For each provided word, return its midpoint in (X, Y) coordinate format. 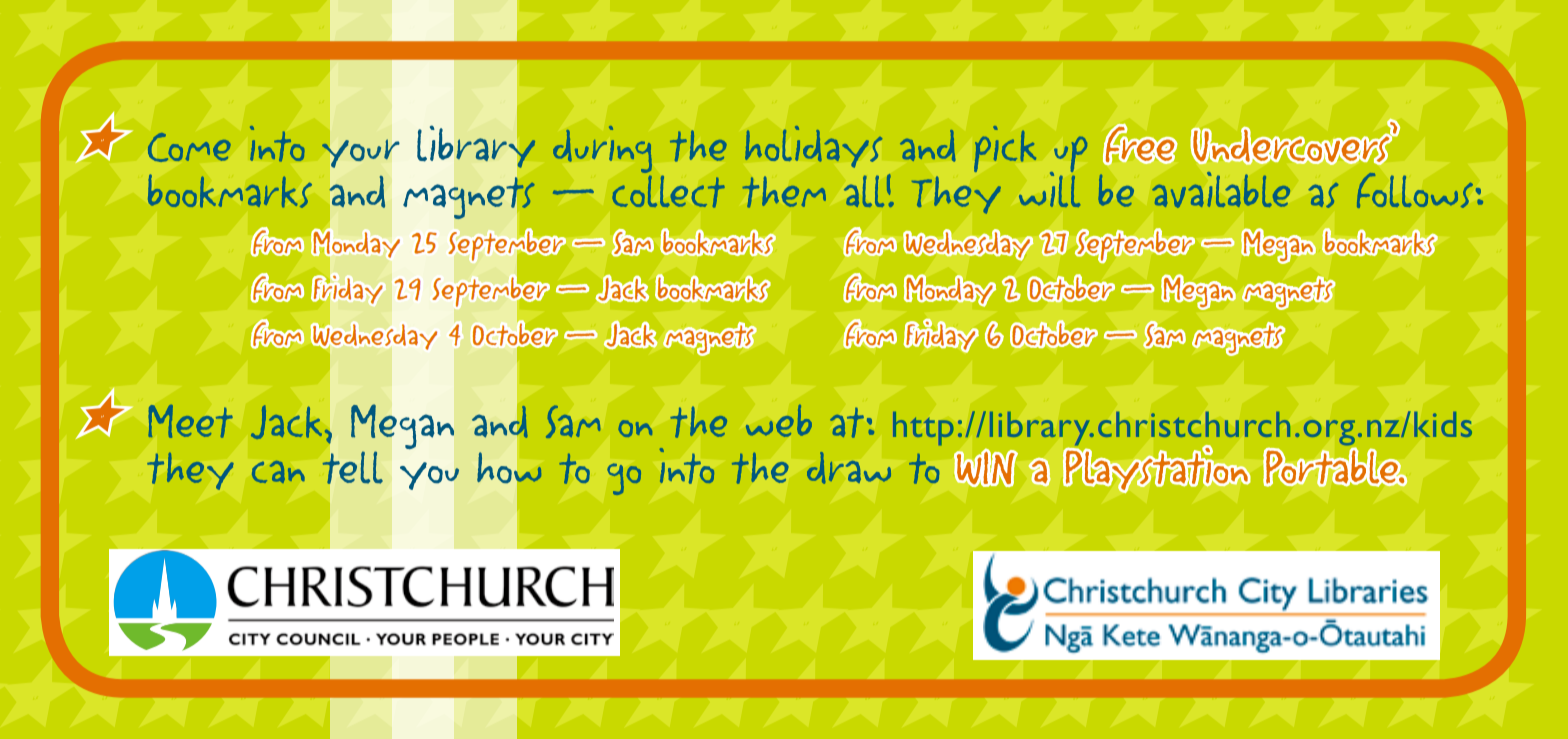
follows (1415, 190)
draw (849, 468)
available (1221, 190)
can (278, 472)
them (784, 192)
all (864, 191)
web (779, 421)
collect (668, 190)
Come (189, 147)
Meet (191, 421)
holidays (814, 146)
